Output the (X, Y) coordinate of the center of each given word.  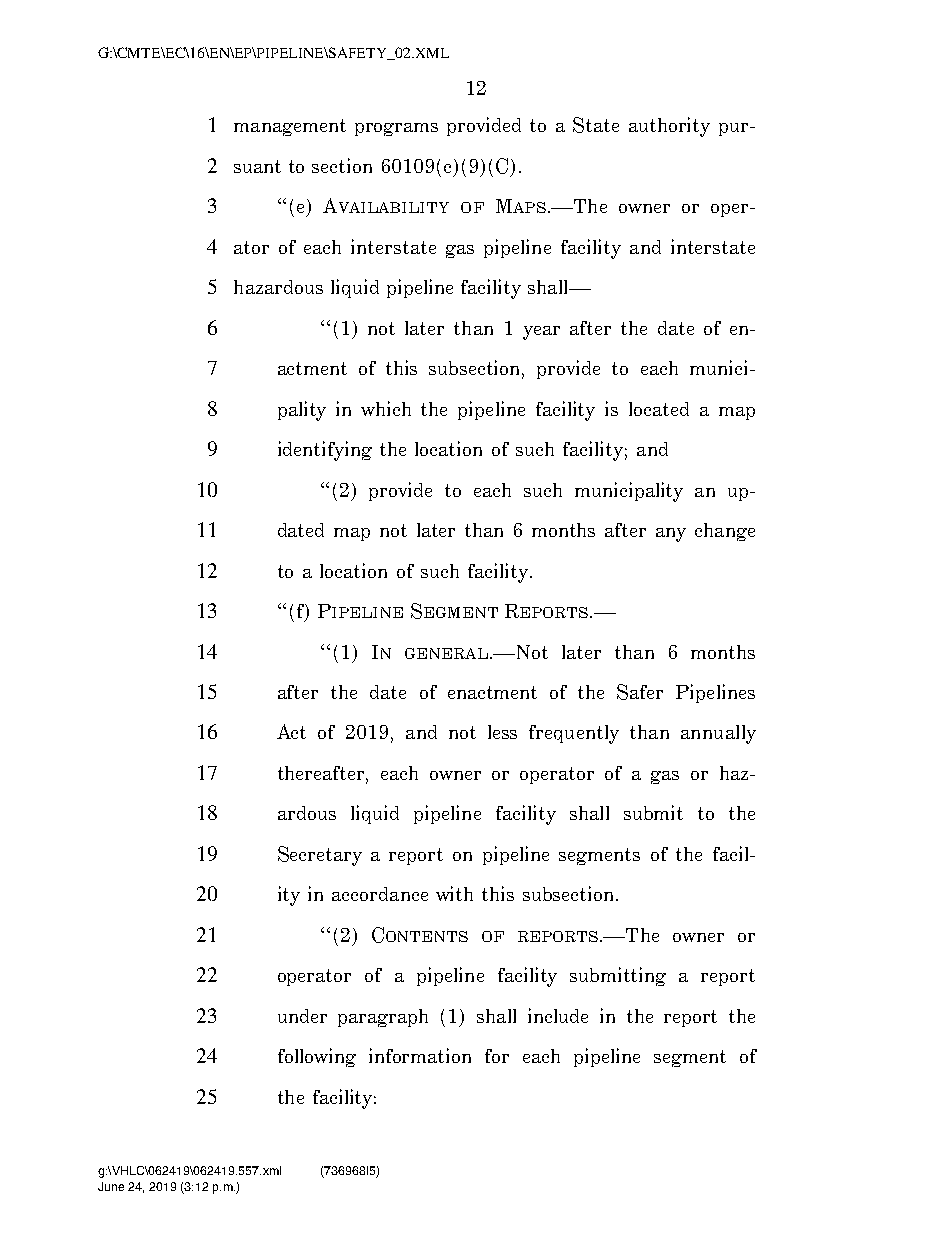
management (290, 127)
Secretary (320, 856)
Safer (640, 692)
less (502, 732)
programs (396, 129)
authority (669, 127)
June (111, 1186)
